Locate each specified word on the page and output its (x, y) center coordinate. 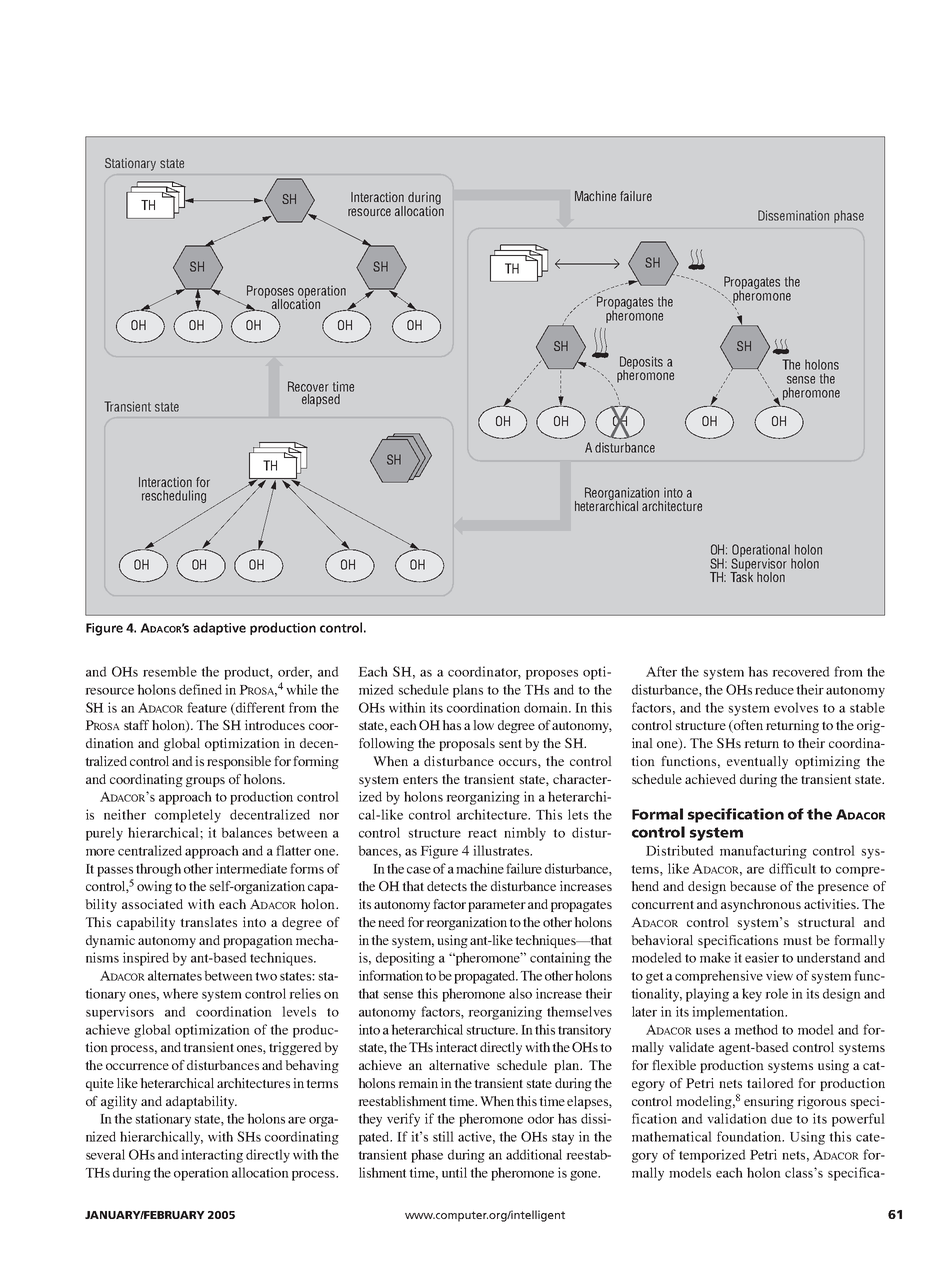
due (781, 1118)
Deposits (641, 363)
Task (741, 576)
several (105, 1154)
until (454, 1172)
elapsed (321, 400)
